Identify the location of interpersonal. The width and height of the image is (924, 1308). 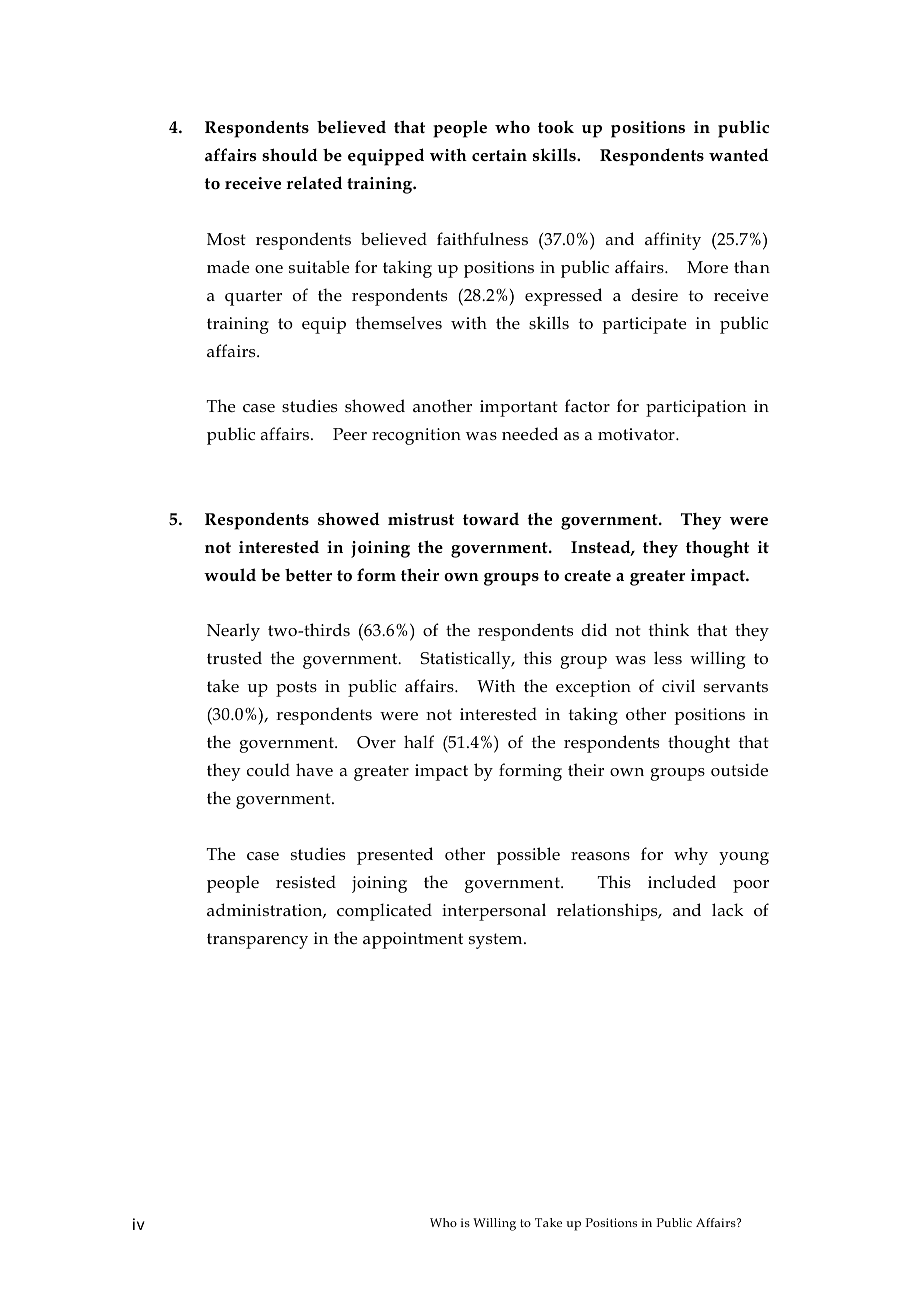
(494, 912).
